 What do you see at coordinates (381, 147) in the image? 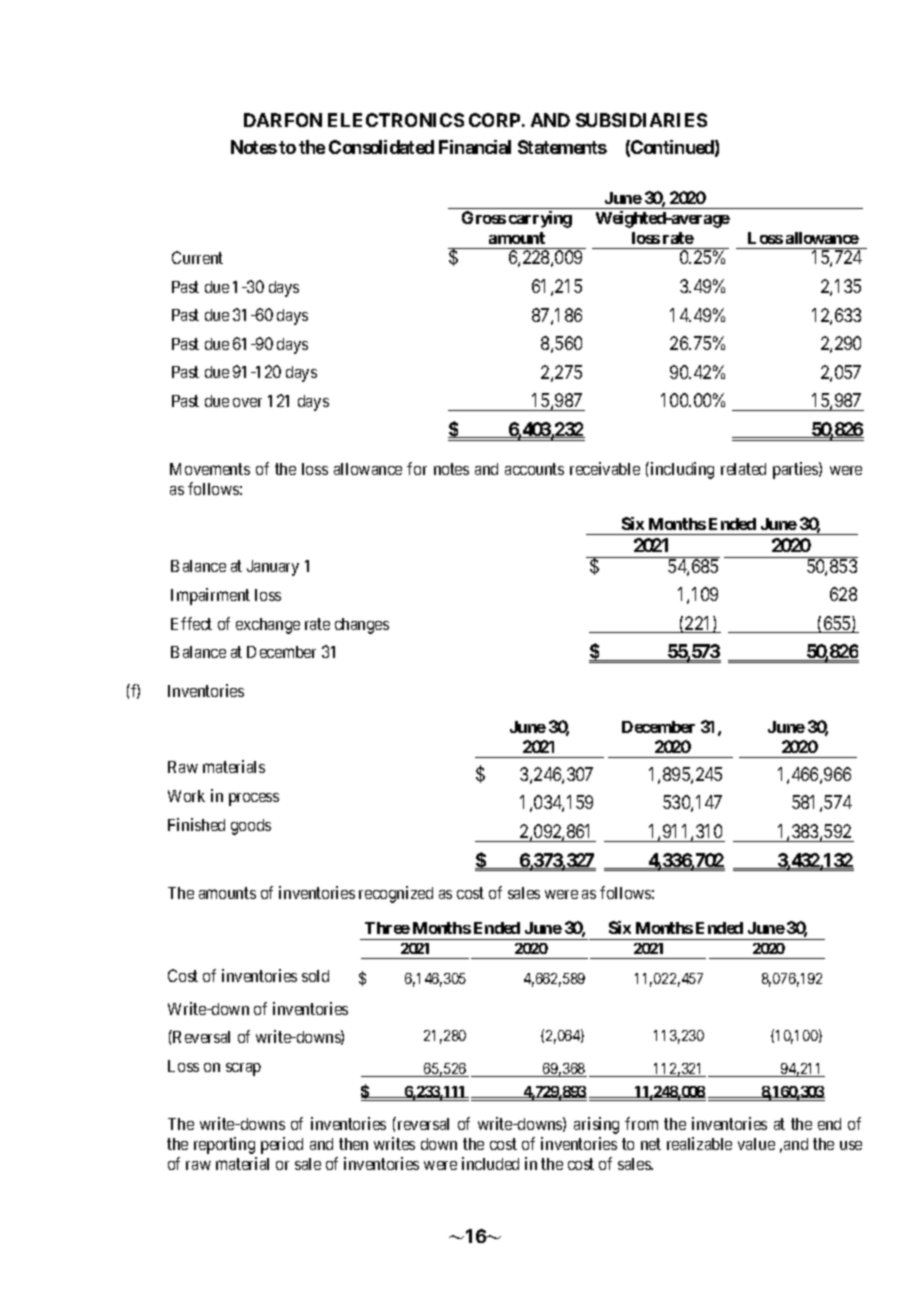
I see `Consolidated` at bounding box center [381, 147].
